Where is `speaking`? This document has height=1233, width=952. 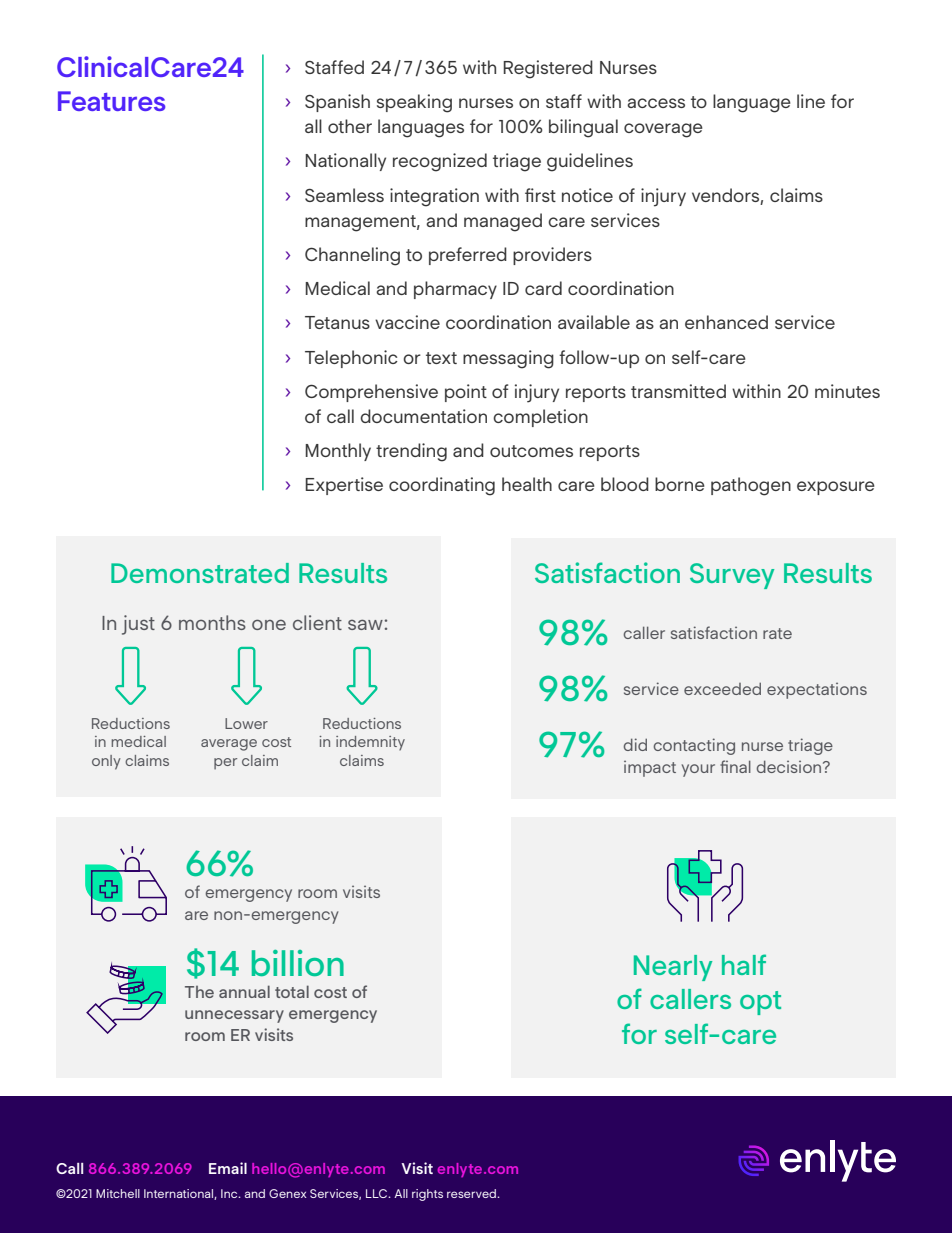
speaking is located at coordinates (414, 103).
